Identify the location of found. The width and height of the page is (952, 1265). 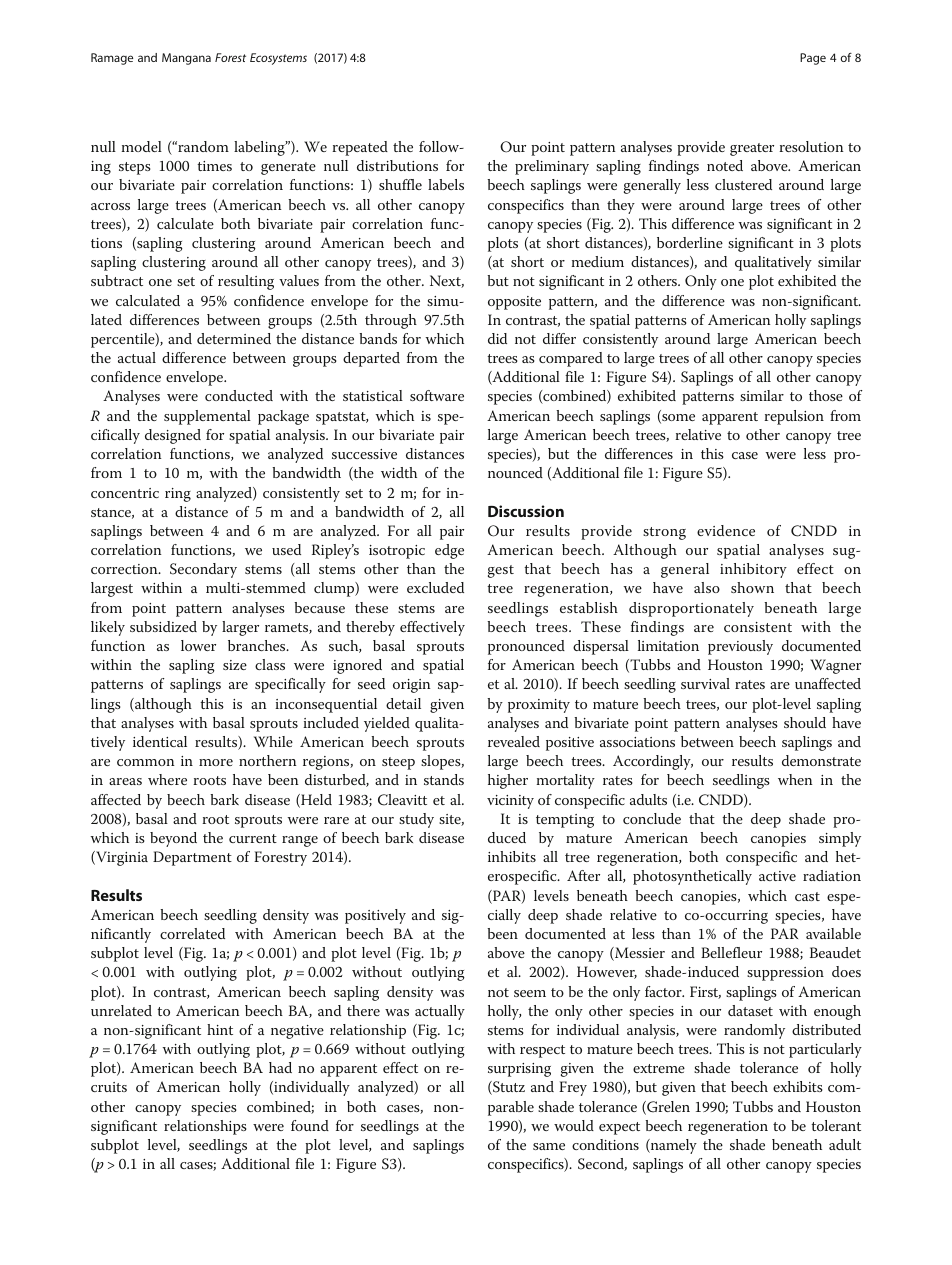
(310, 1125).
